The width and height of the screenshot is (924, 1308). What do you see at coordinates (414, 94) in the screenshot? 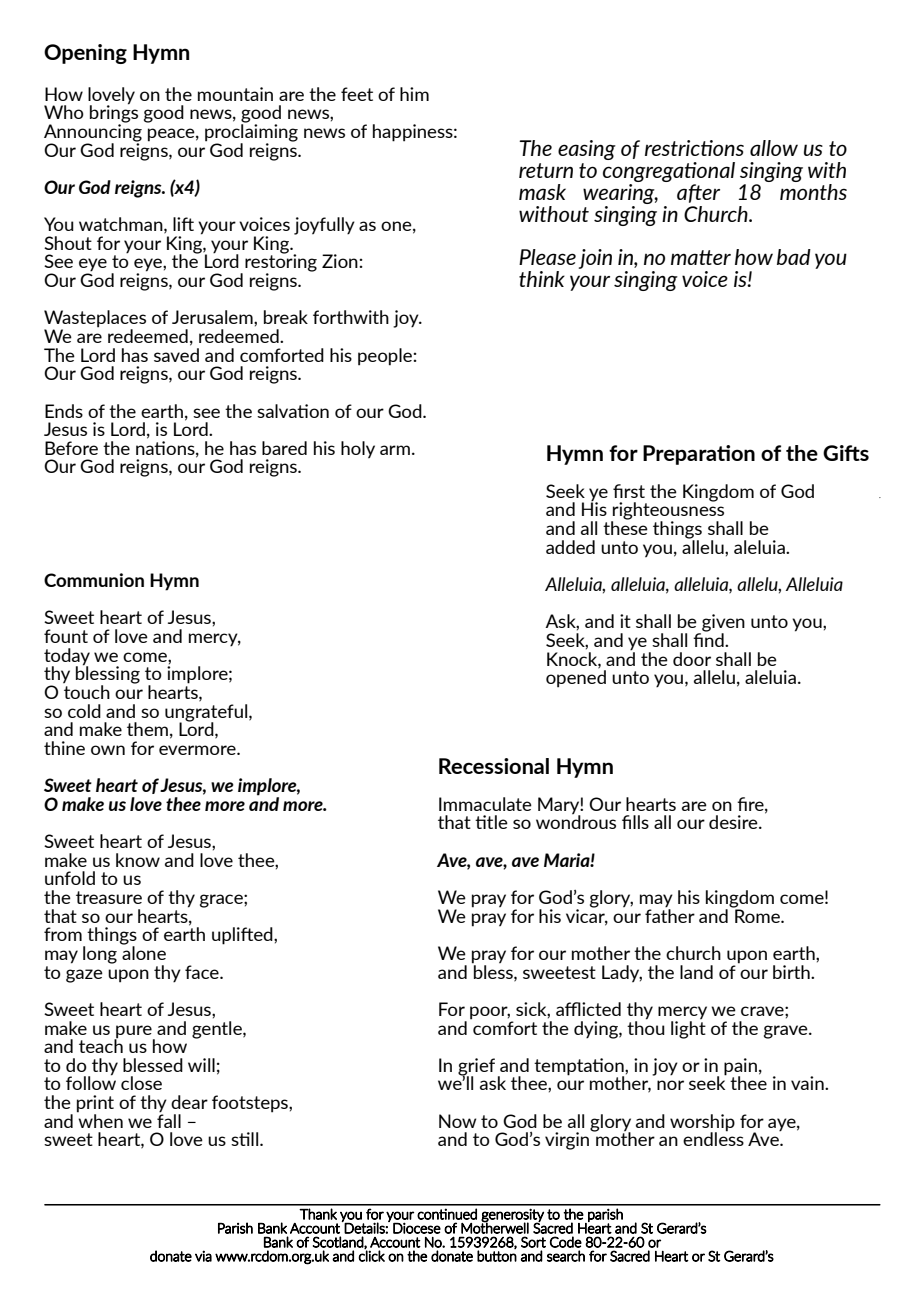
I see `him` at bounding box center [414, 94].
